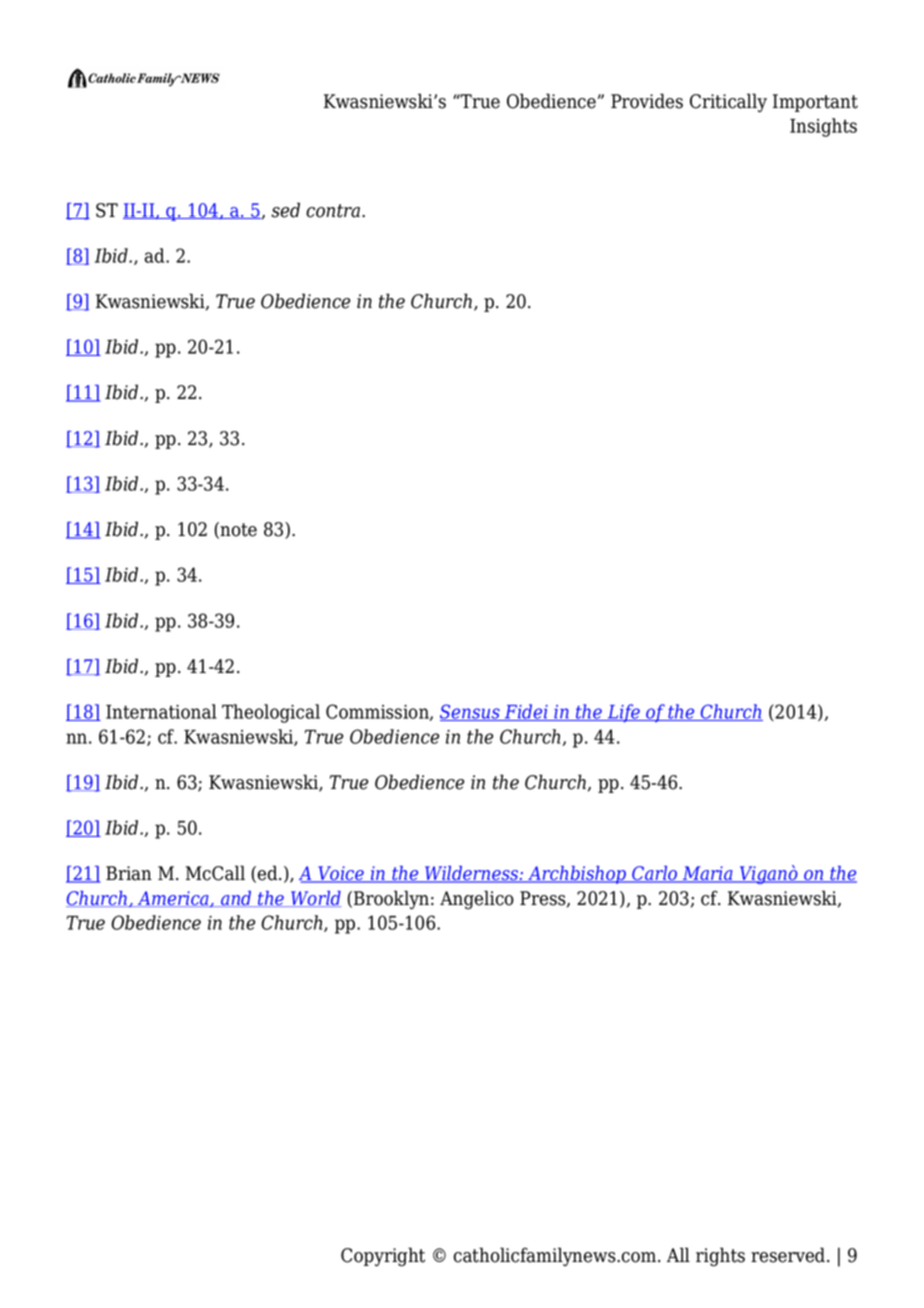  What do you see at coordinates (378, 712) in the document?
I see `Commission` at bounding box center [378, 712].
